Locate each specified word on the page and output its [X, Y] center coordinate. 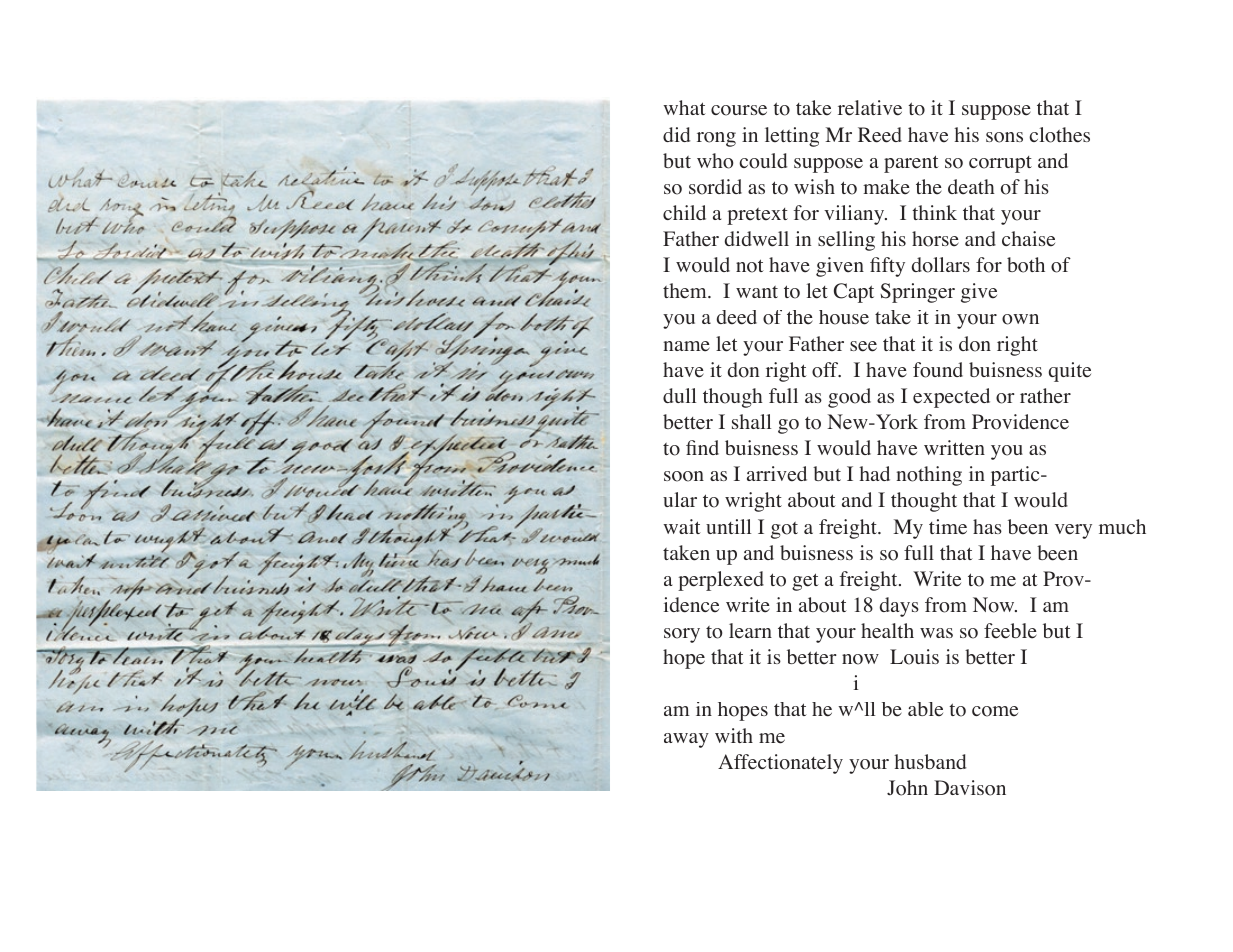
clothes [1059, 135]
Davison [970, 788]
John [907, 788]
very [1073, 531]
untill [728, 526]
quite [1070, 372]
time [948, 527]
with [734, 735]
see [863, 346]
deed [737, 317]
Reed [880, 135]
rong [716, 139]
